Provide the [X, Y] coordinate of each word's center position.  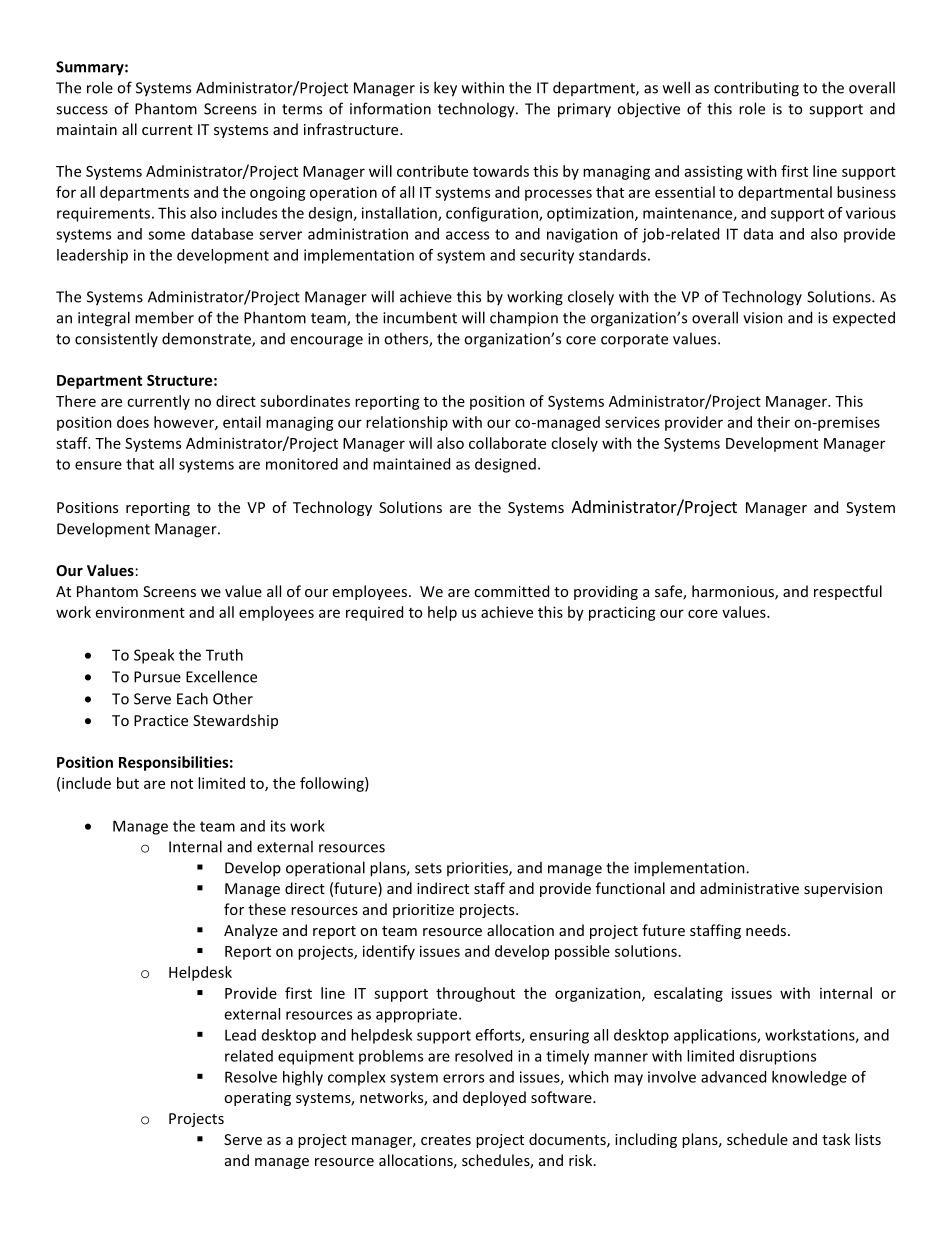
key [445, 89]
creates [446, 1140]
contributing [756, 89]
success [82, 110]
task [836, 1139]
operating [257, 1099]
